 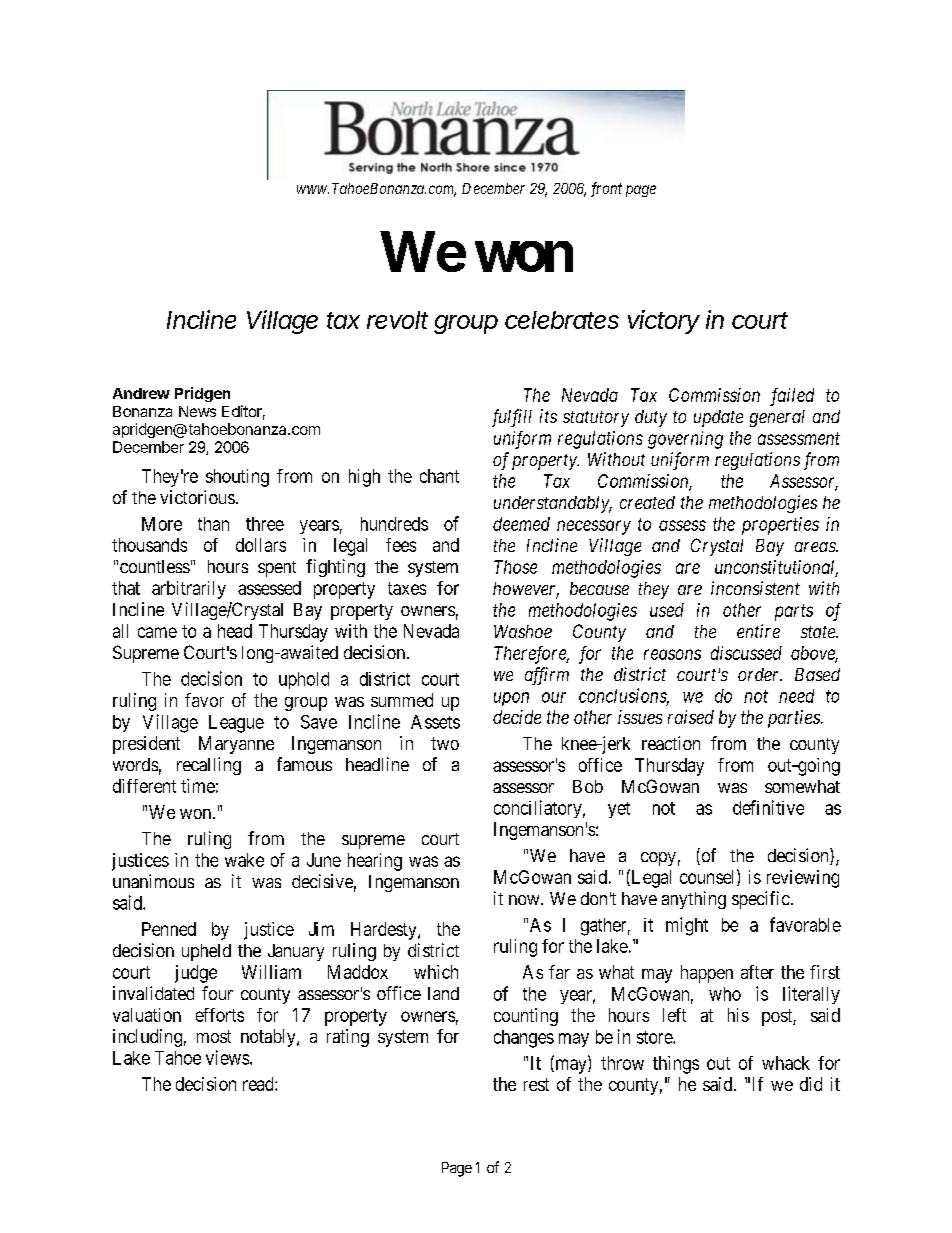 What do you see at coordinates (397, 320) in the page?
I see `revolt` at bounding box center [397, 320].
